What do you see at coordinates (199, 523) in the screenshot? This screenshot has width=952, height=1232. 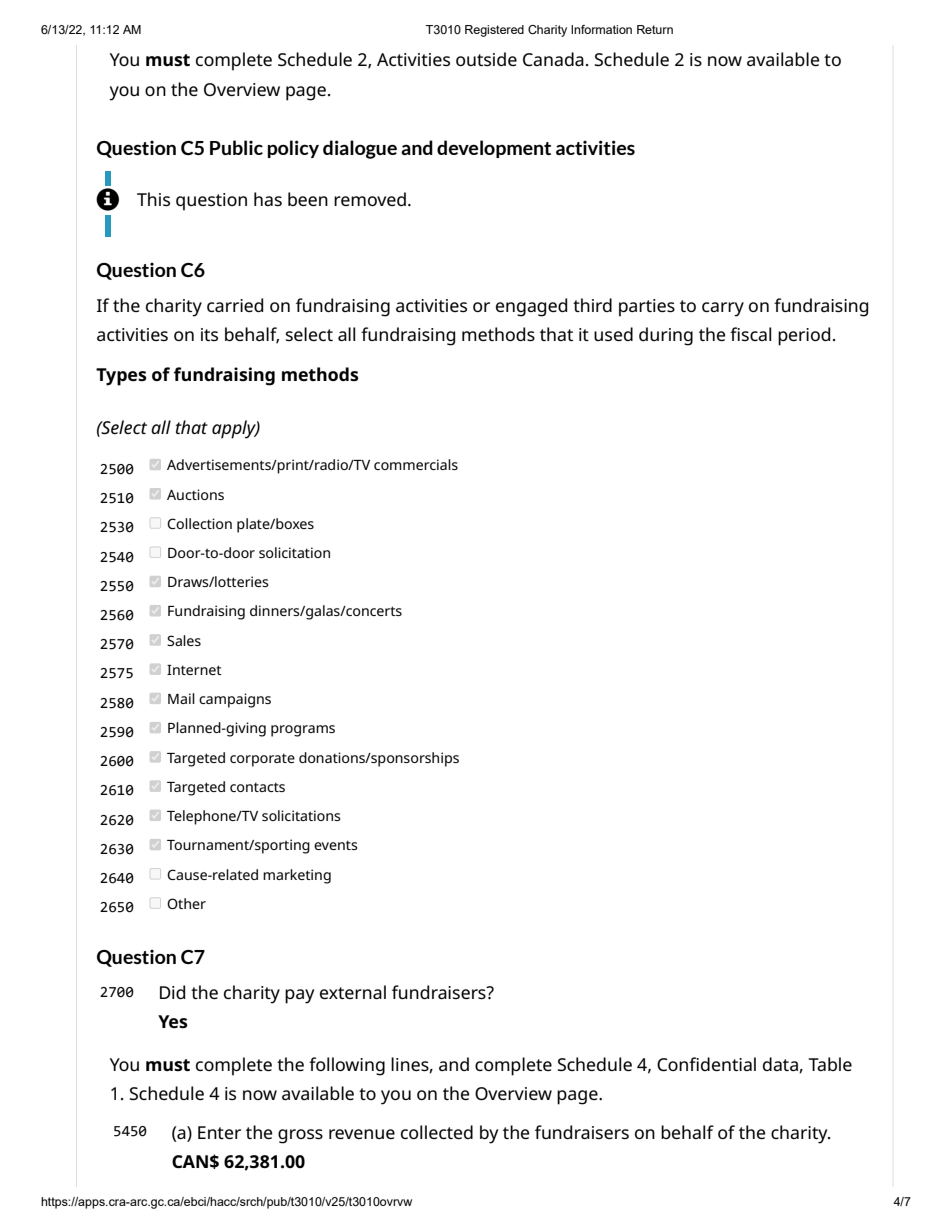 I see `Collection` at bounding box center [199, 523].
